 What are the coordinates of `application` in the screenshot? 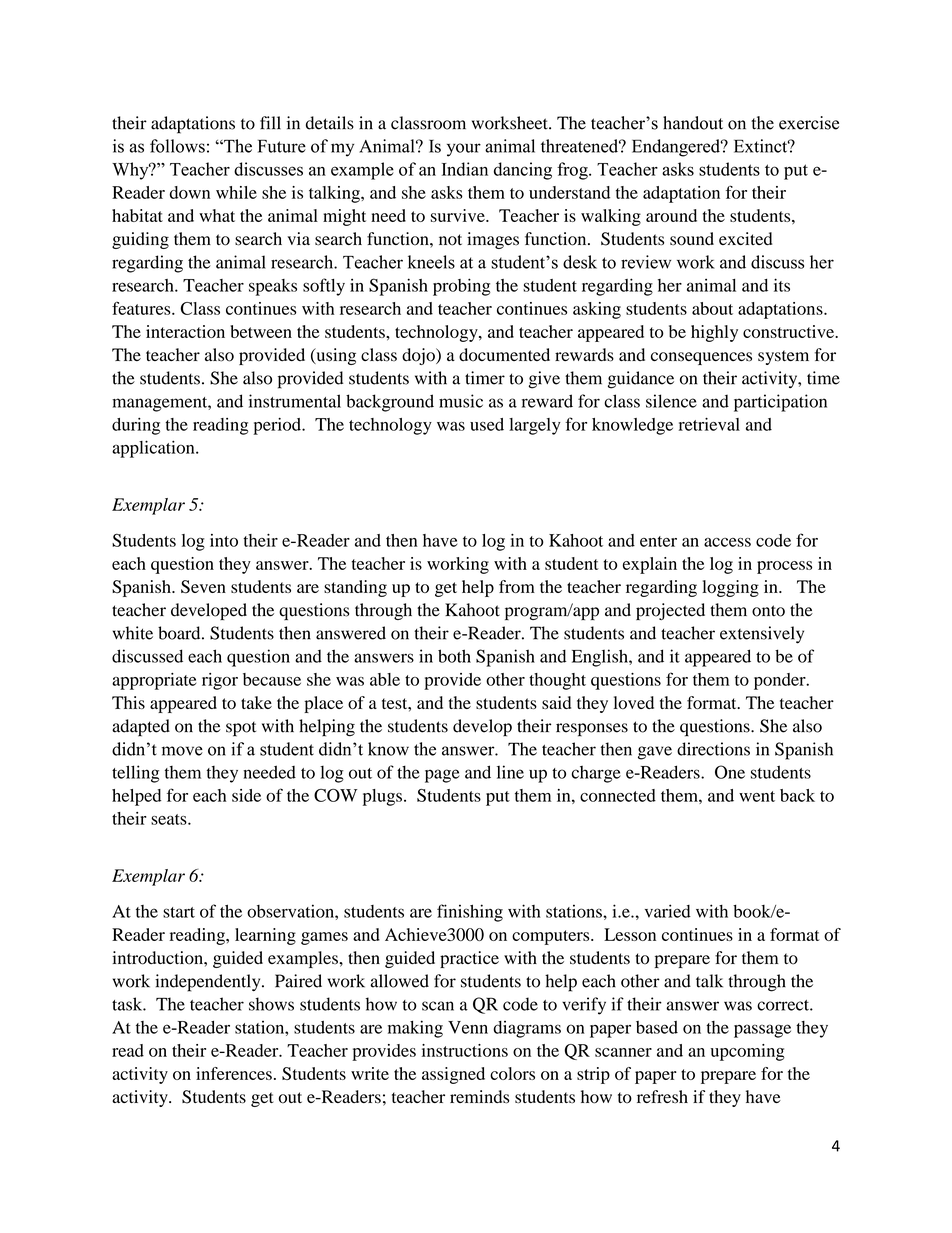 It's located at (154, 449).
